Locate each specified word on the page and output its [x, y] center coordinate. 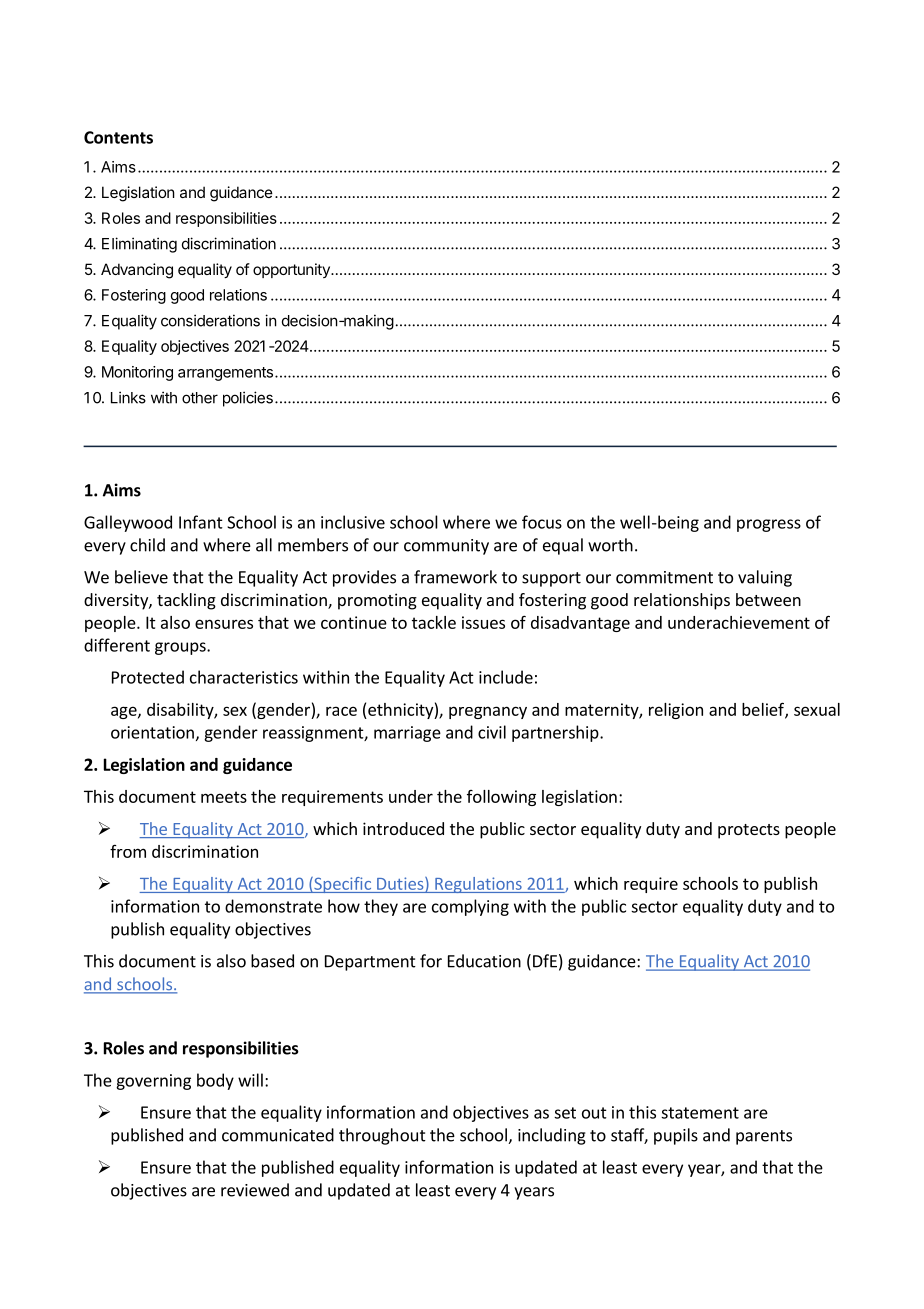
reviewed [255, 1190]
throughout [382, 1136]
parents [764, 1137]
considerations [210, 320]
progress [769, 525]
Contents [118, 137]
